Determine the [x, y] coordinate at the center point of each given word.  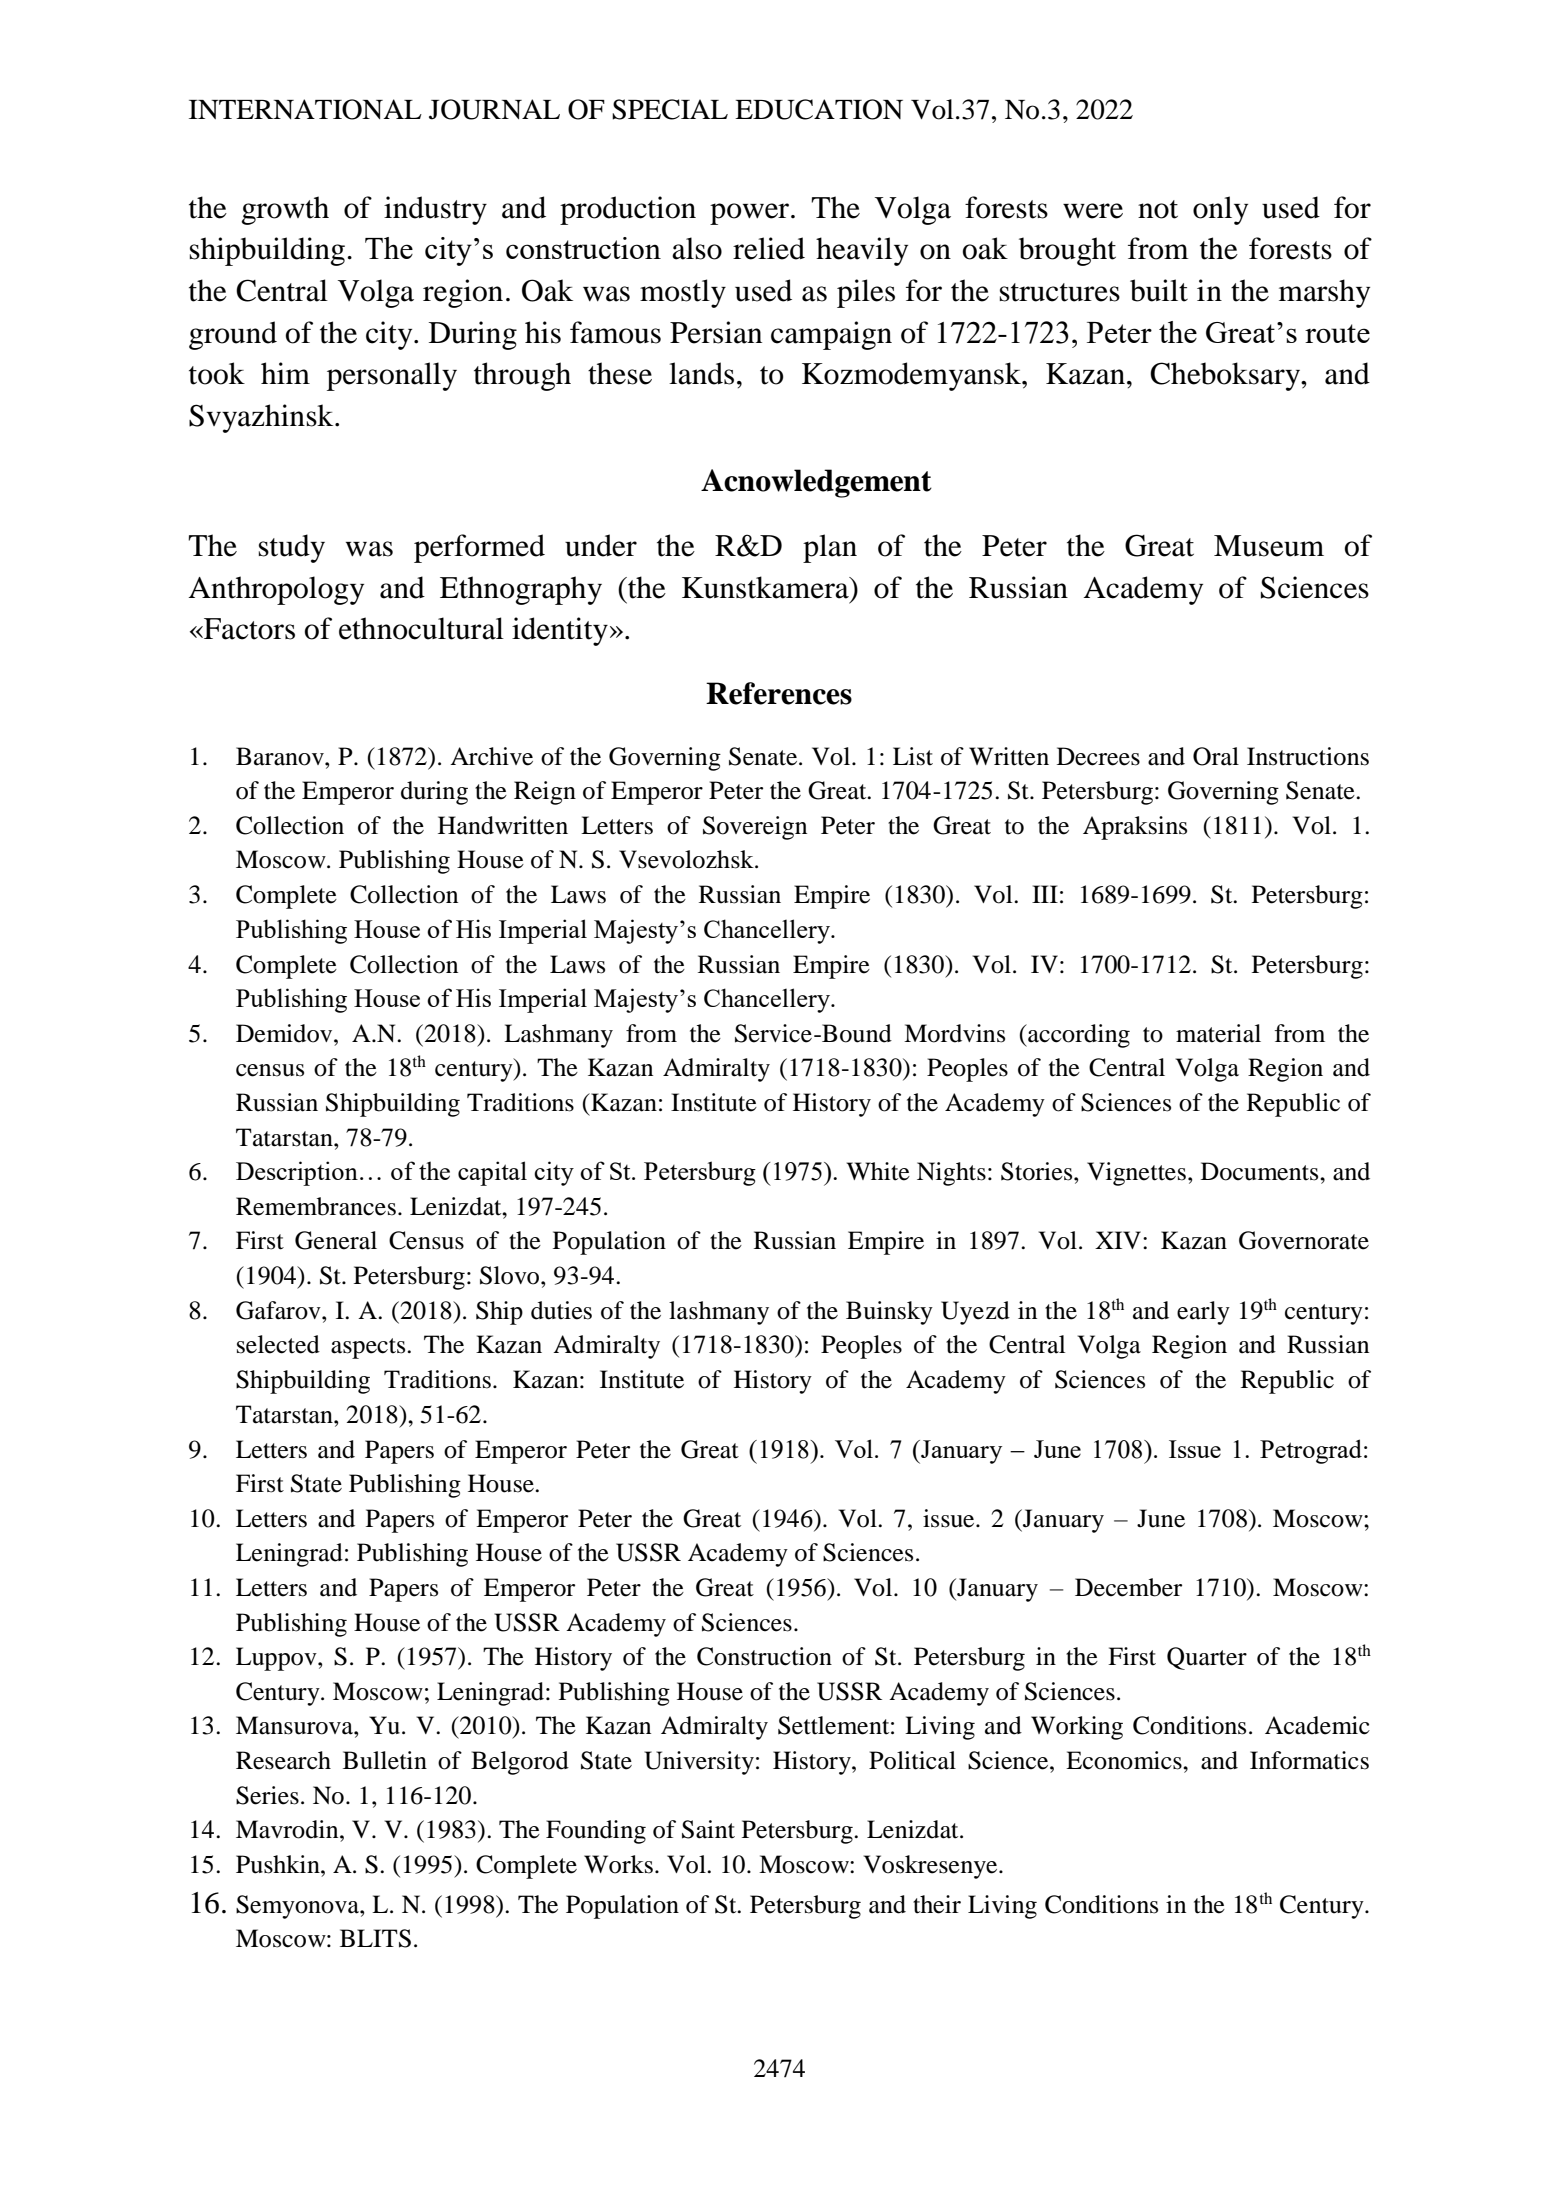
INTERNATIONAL [305, 109]
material [1218, 1033]
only [1220, 210]
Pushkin [279, 1864]
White [878, 1171]
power [751, 214]
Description [297, 1173]
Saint [708, 1829]
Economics [1125, 1760]
